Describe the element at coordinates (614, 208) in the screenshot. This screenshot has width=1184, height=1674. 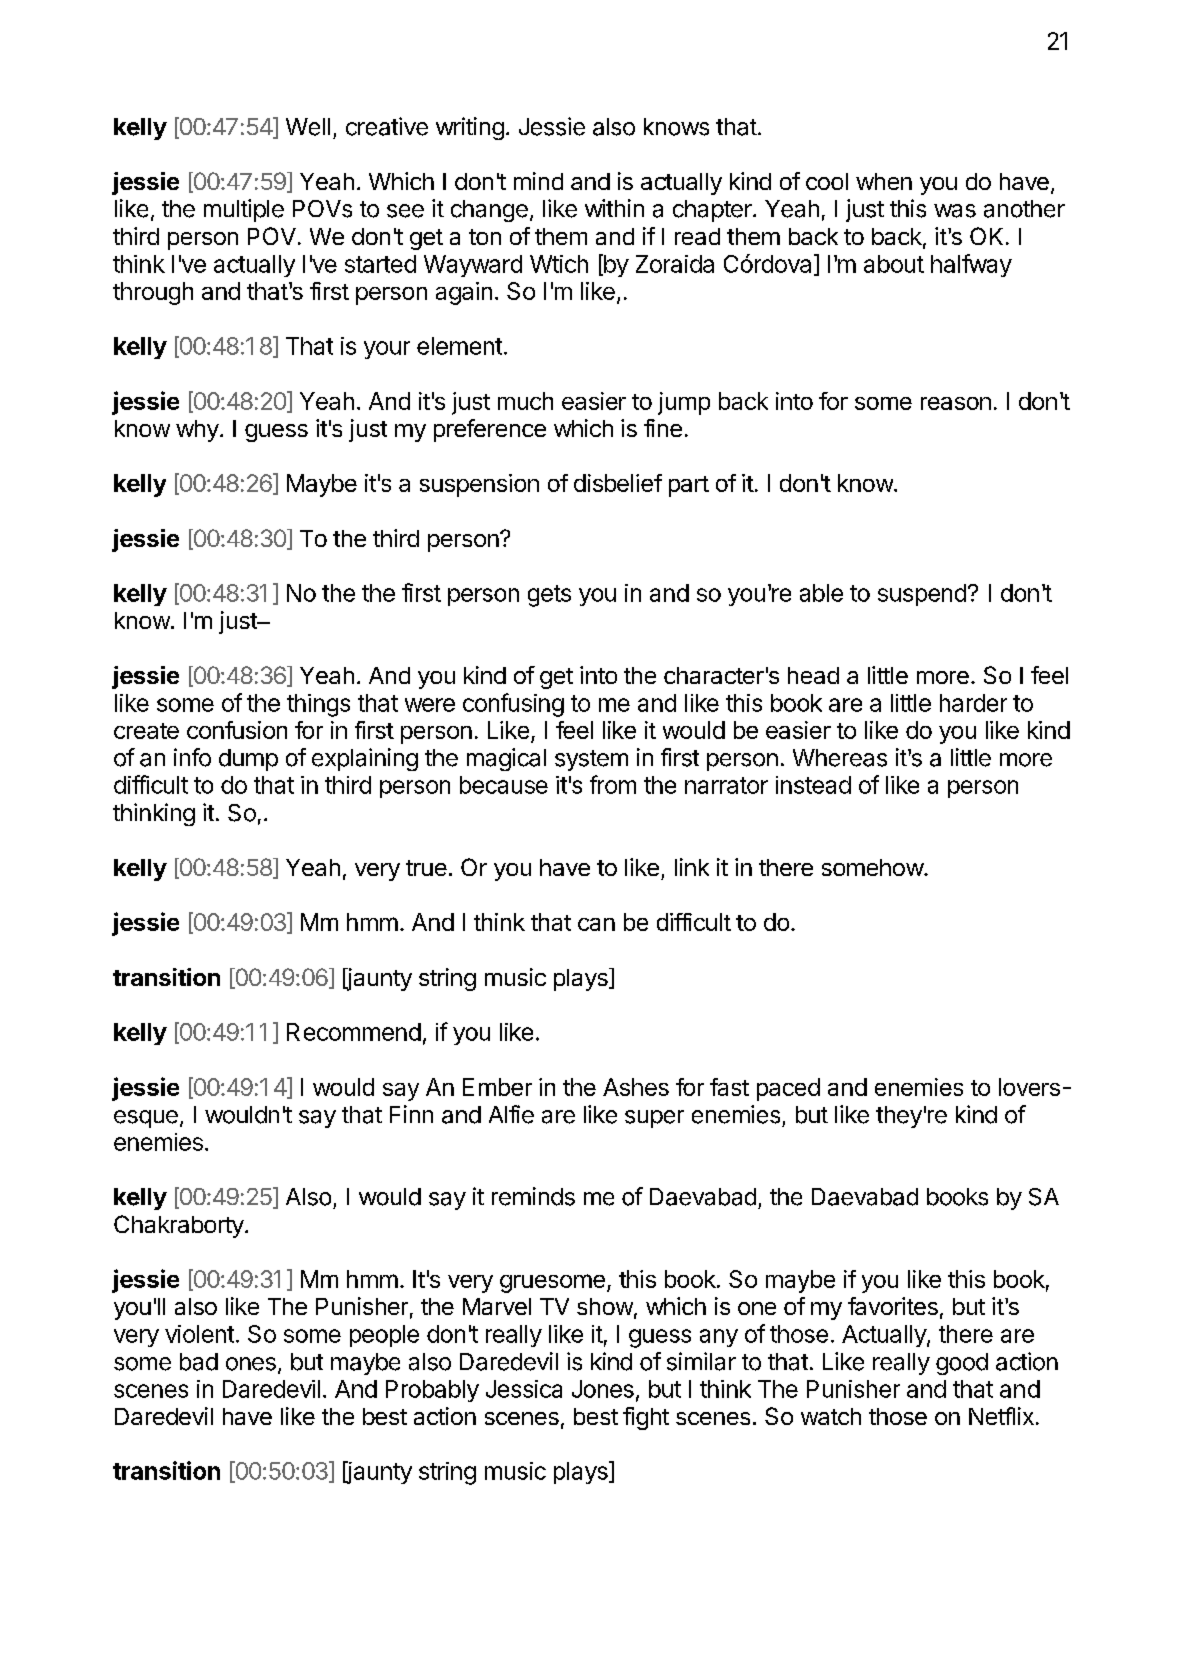
I see `within` at that location.
